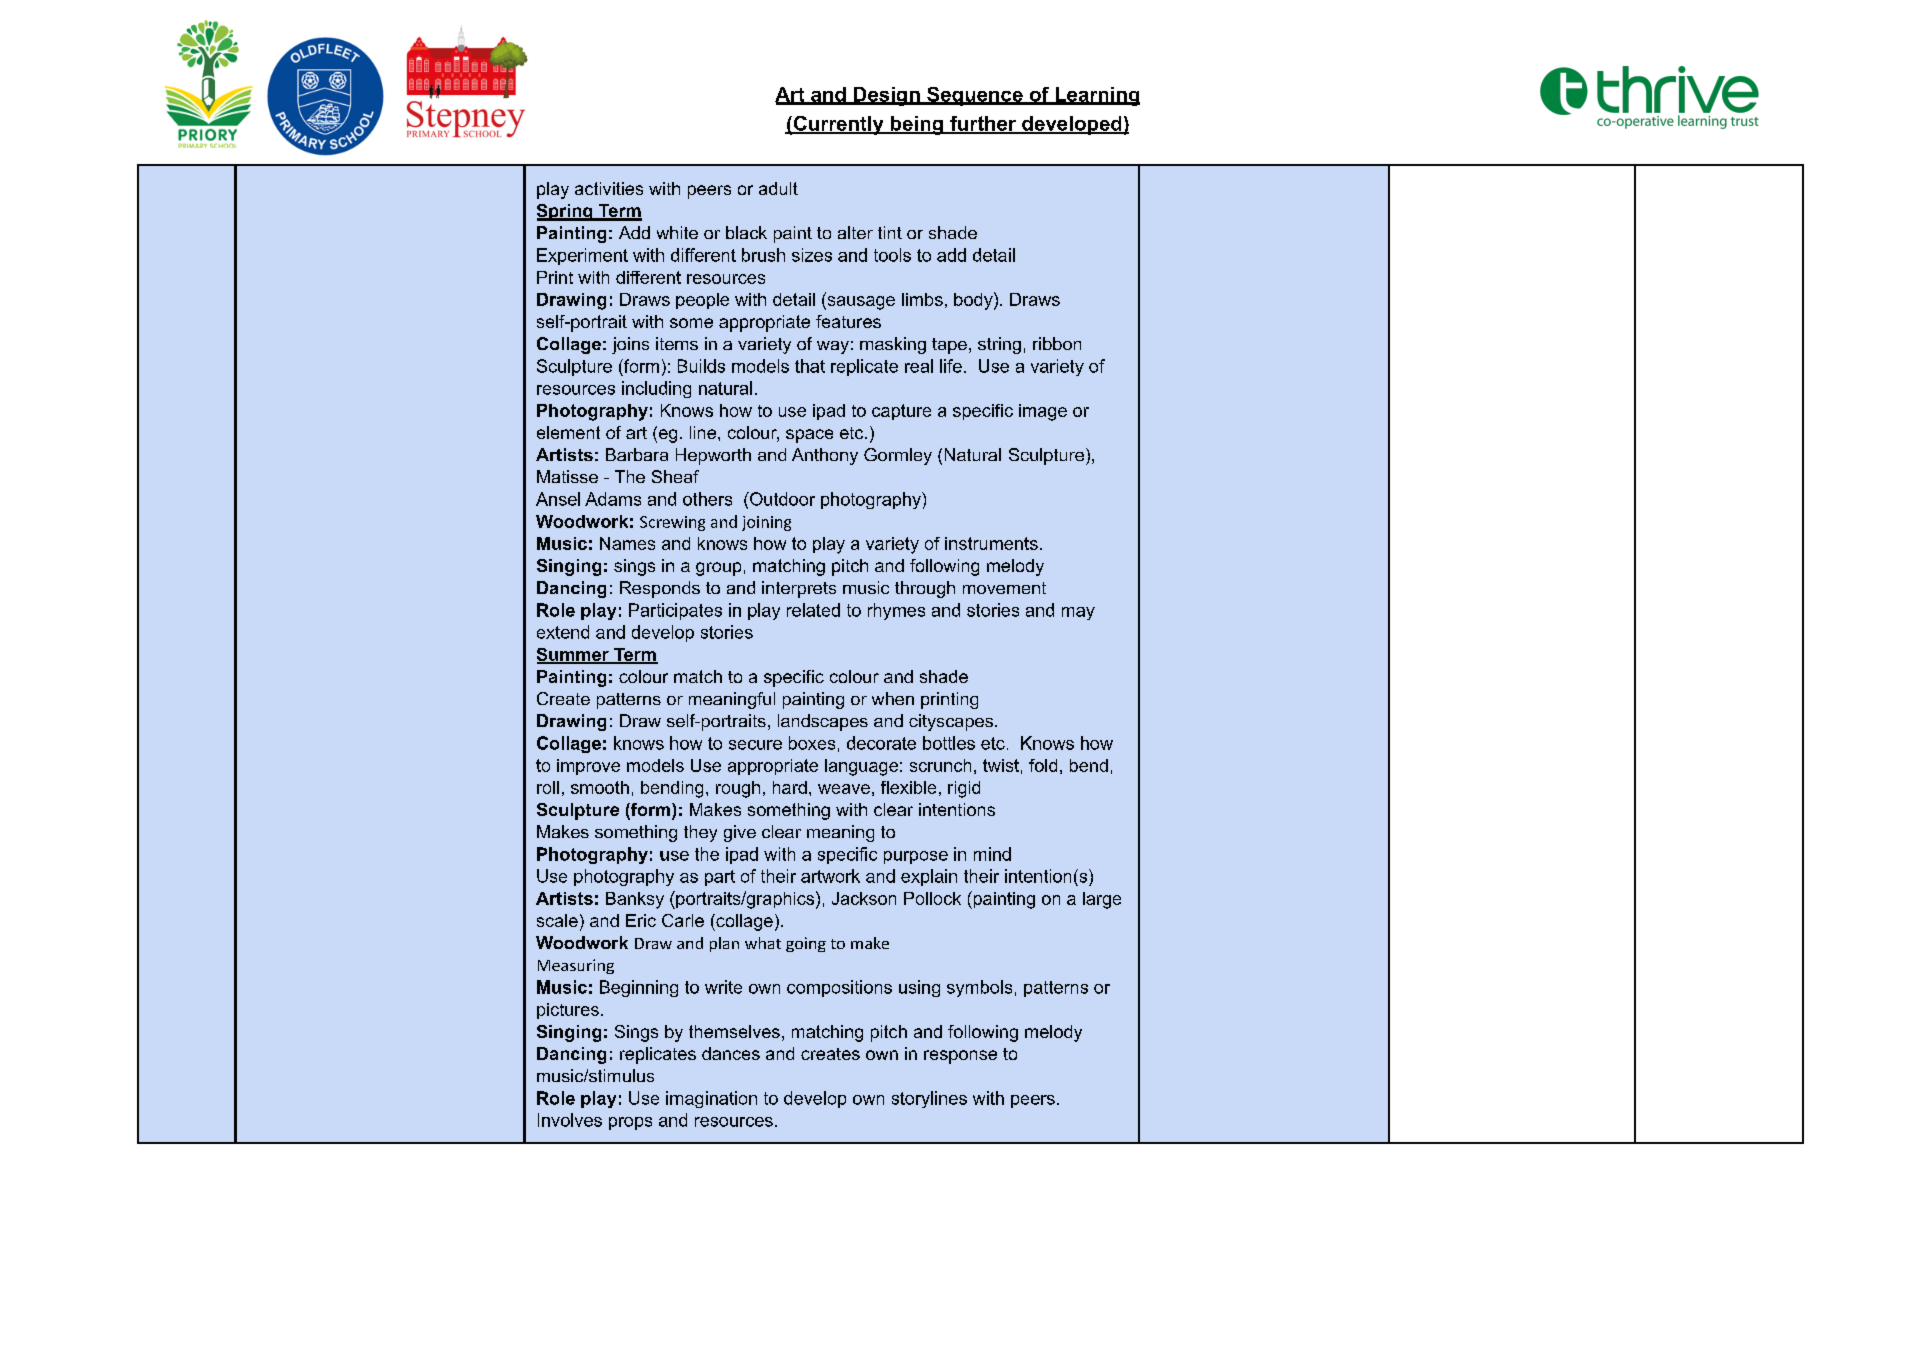 The image size is (1916, 1356). I want to click on related, so click(813, 610).
